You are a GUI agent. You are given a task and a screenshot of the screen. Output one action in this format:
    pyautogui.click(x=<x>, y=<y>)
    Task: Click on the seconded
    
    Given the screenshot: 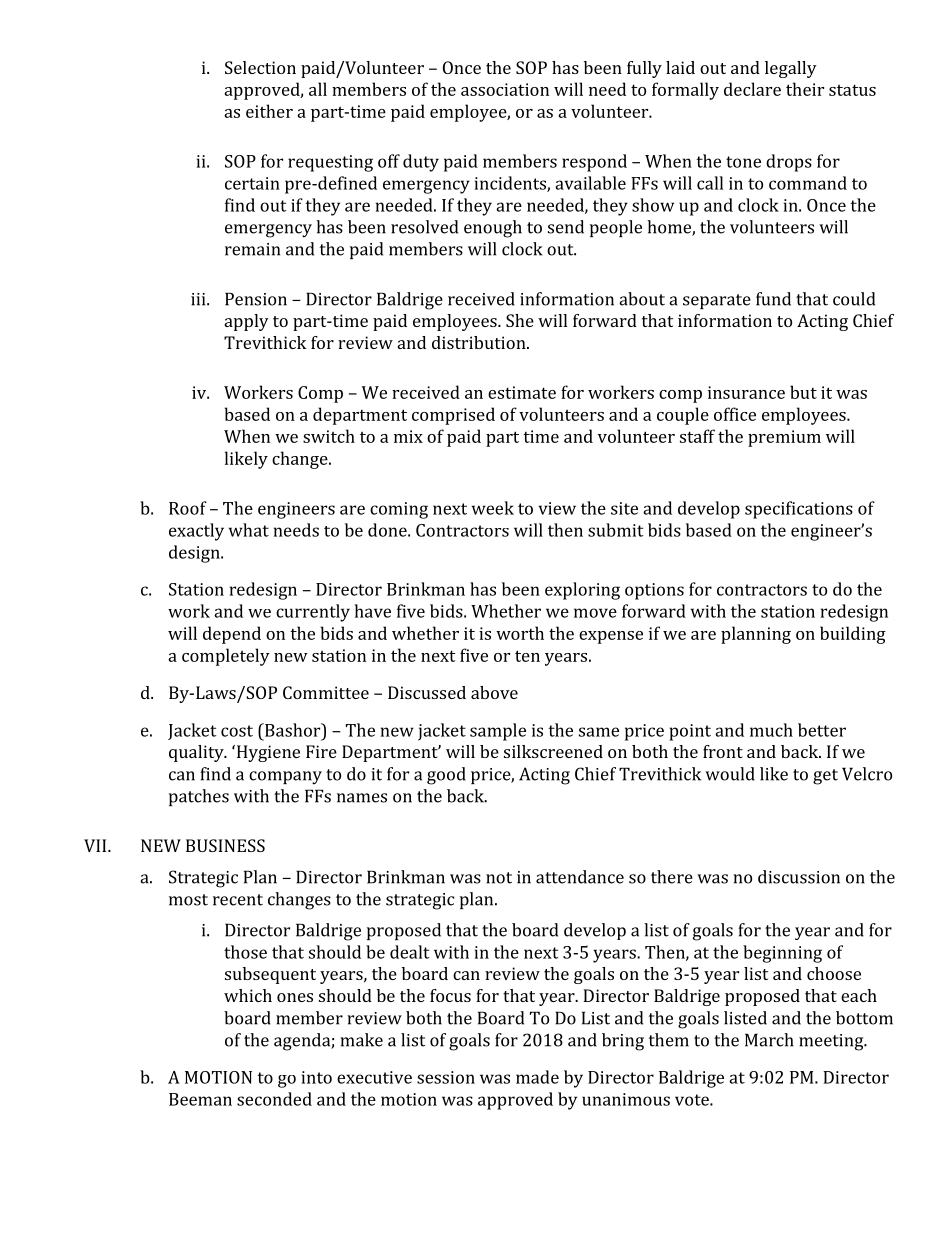 What is the action you would take?
    pyautogui.click(x=274, y=1099)
